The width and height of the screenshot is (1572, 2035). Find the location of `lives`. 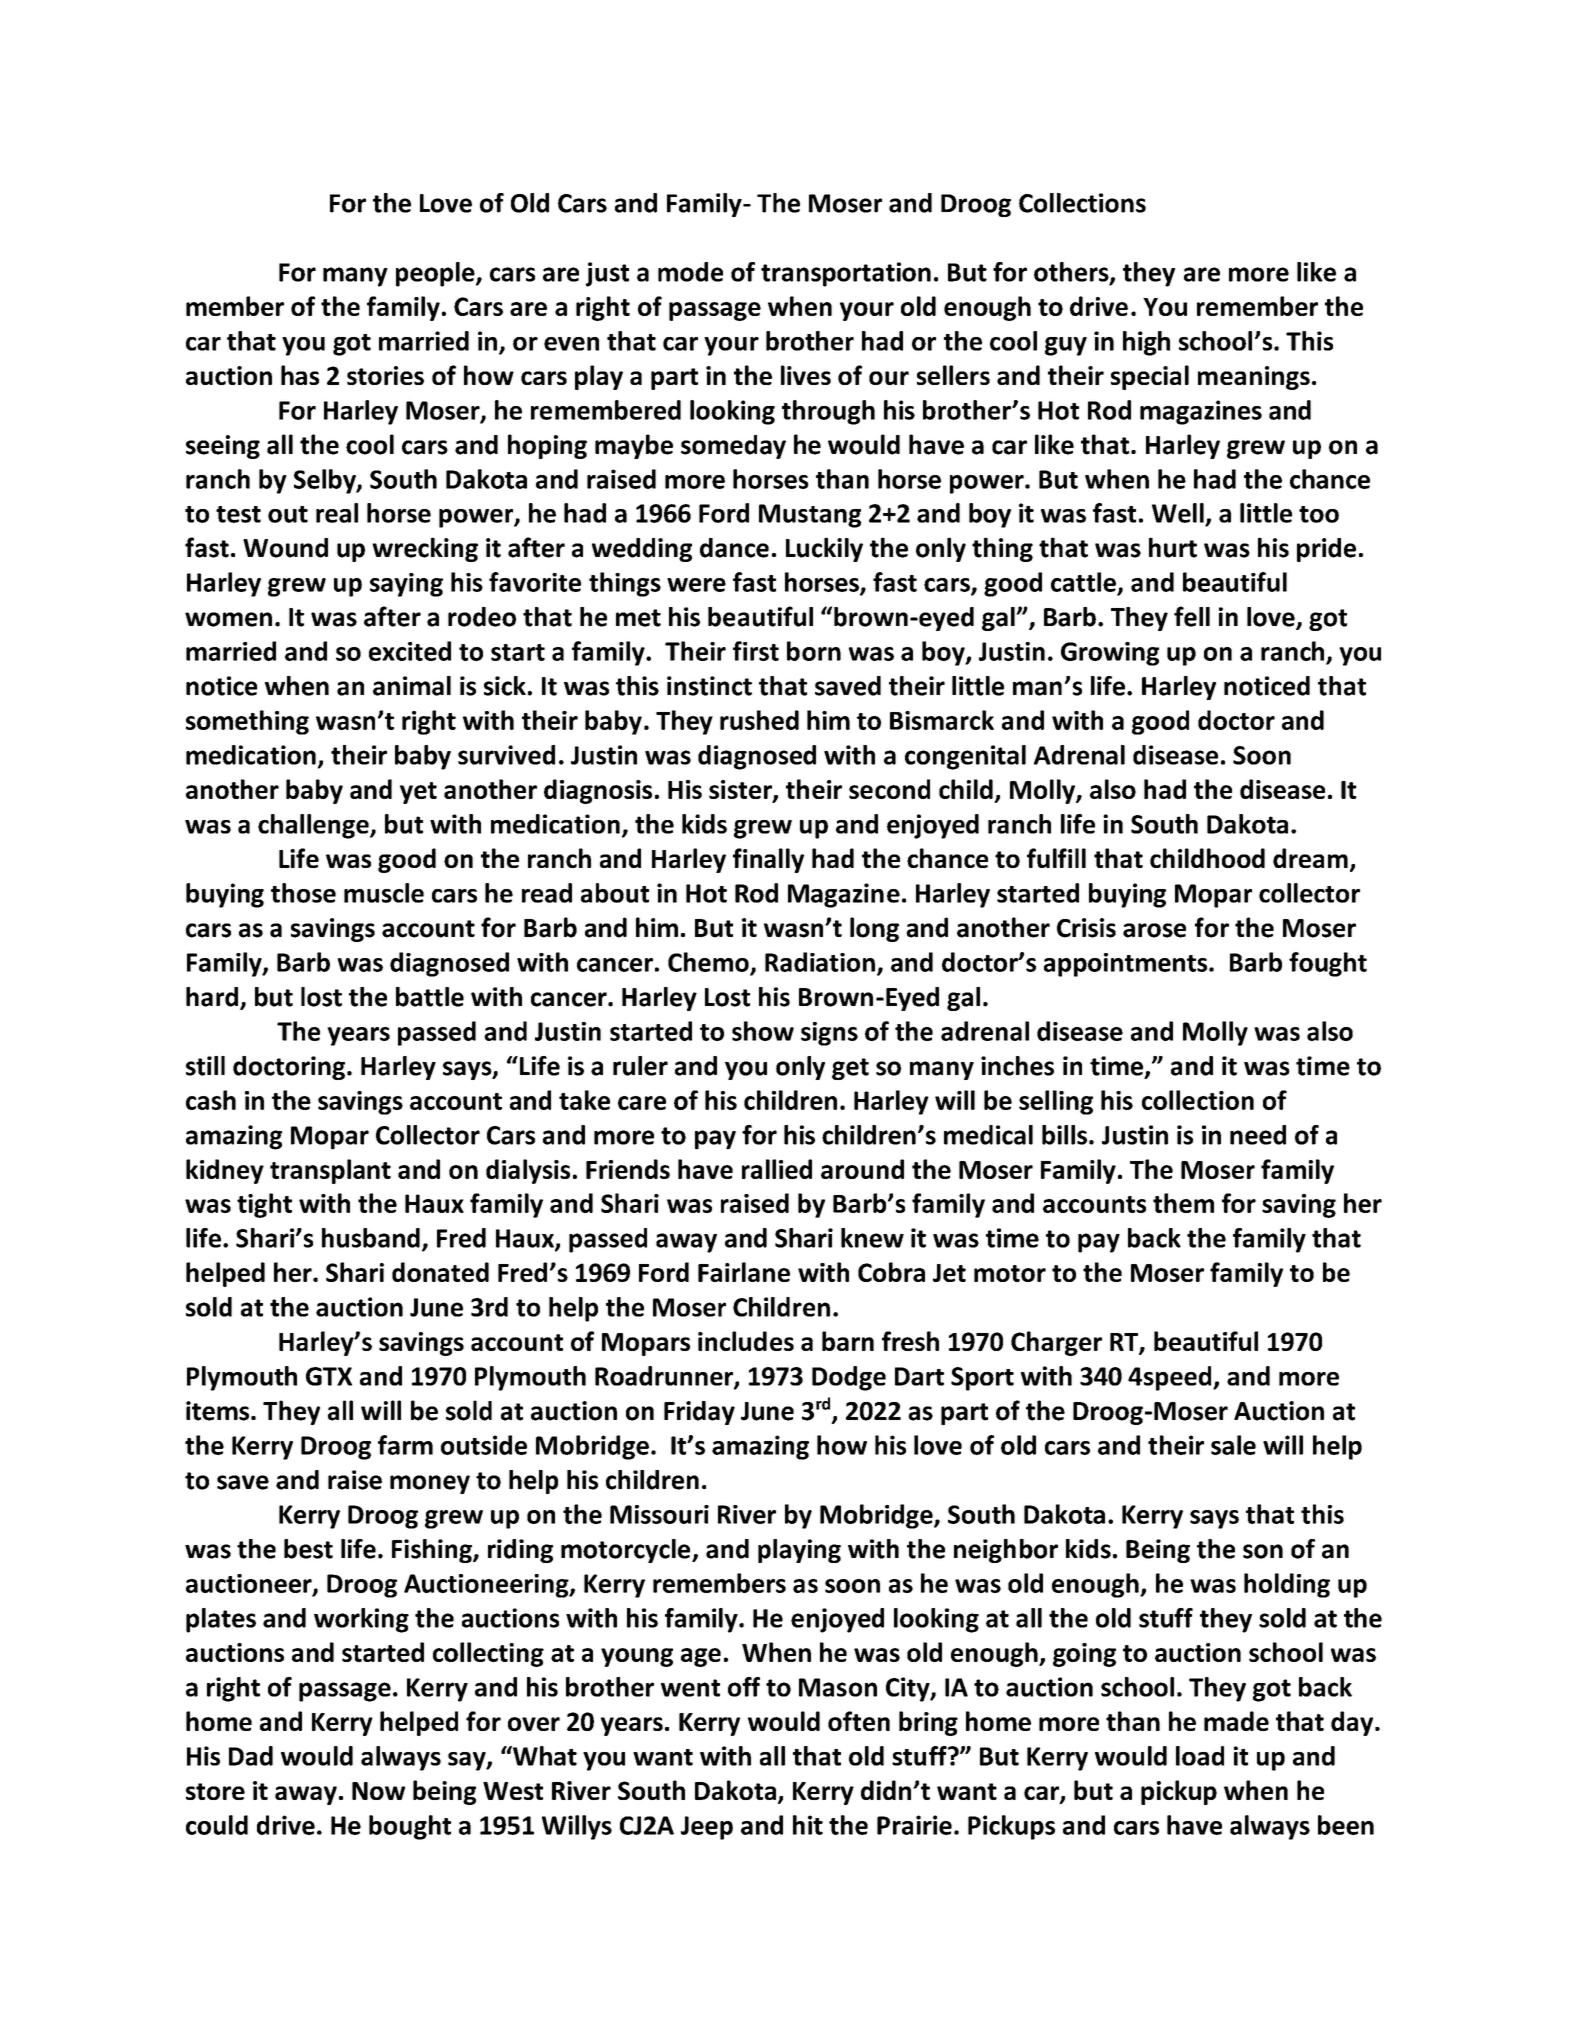

lives is located at coordinates (806, 375).
